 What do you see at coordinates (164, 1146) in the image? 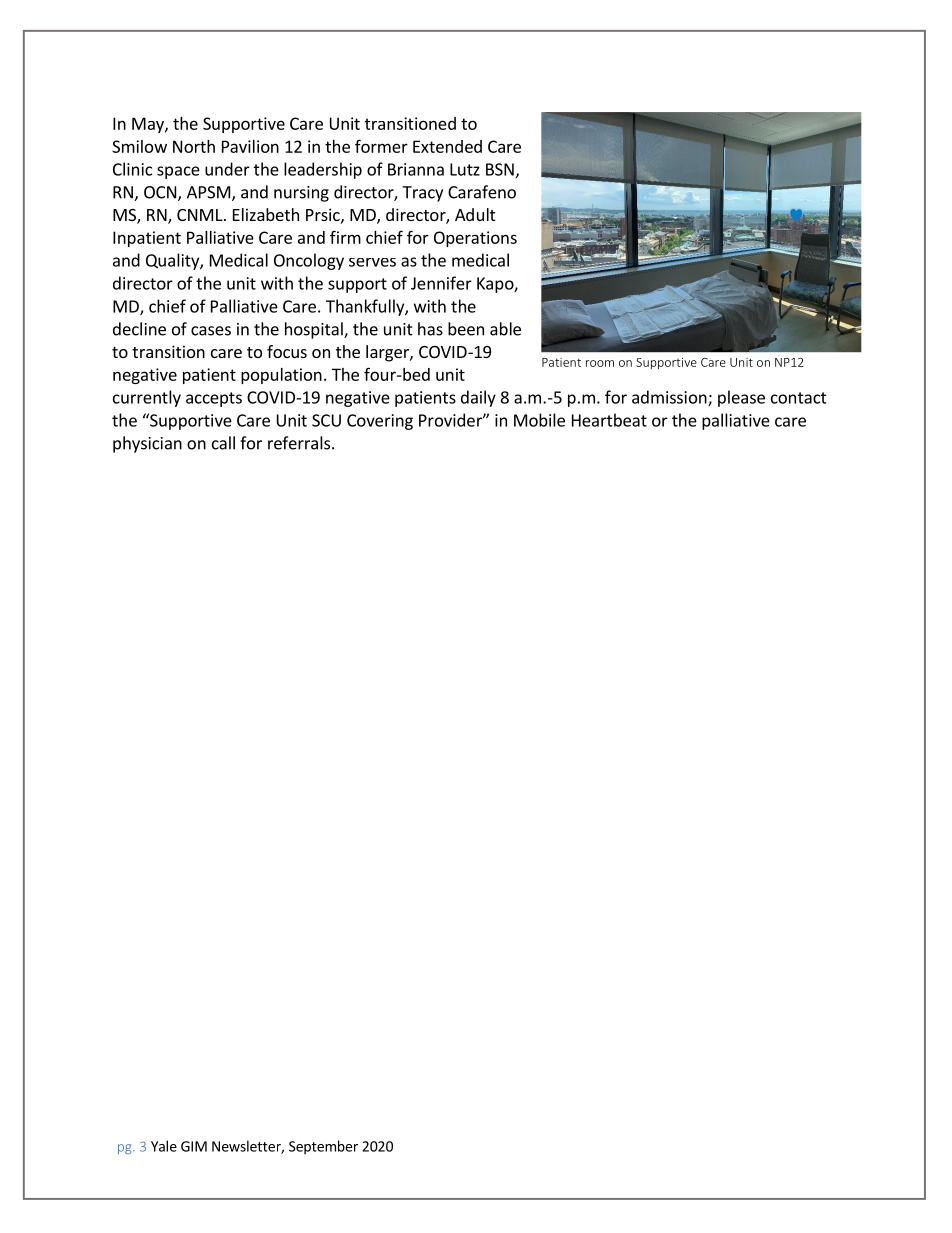
I see `Yale` at bounding box center [164, 1146].
